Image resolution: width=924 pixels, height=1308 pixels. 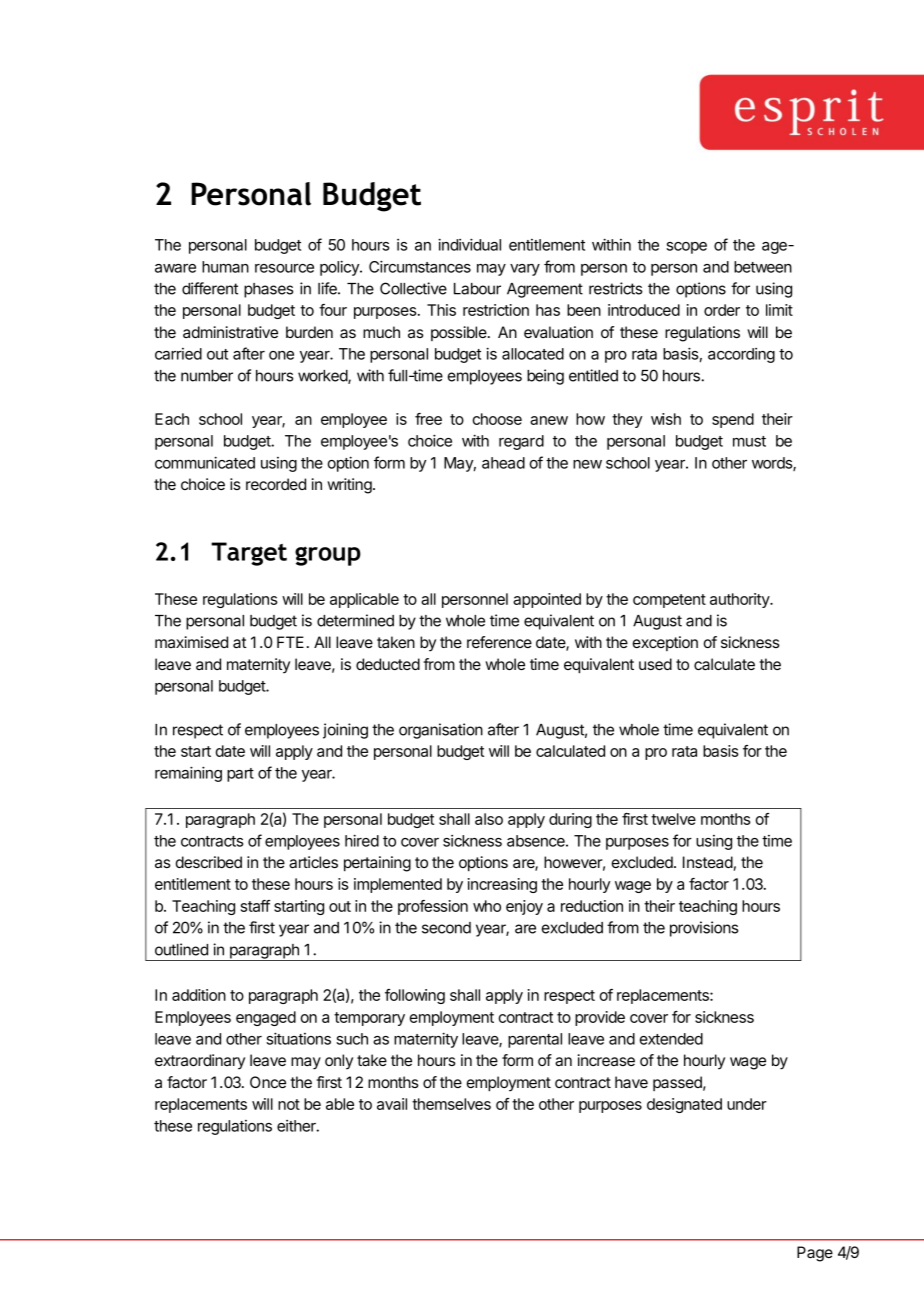 I want to click on engaged, so click(x=266, y=1018).
